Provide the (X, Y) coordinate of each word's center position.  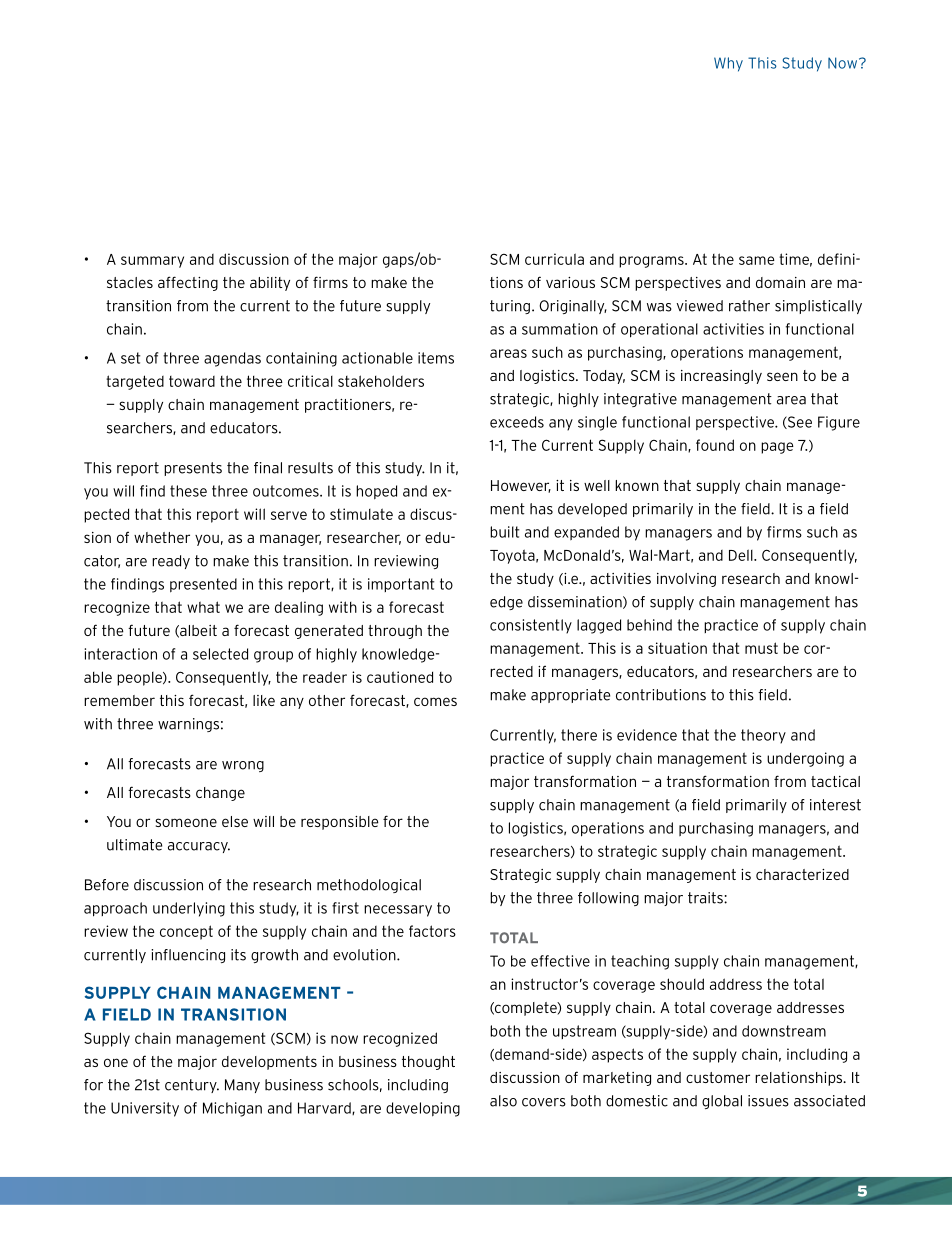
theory (763, 736)
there (579, 735)
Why (728, 64)
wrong (243, 766)
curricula (554, 259)
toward (192, 381)
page (777, 448)
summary (152, 262)
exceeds (517, 422)
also (503, 1101)
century (192, 1086)
